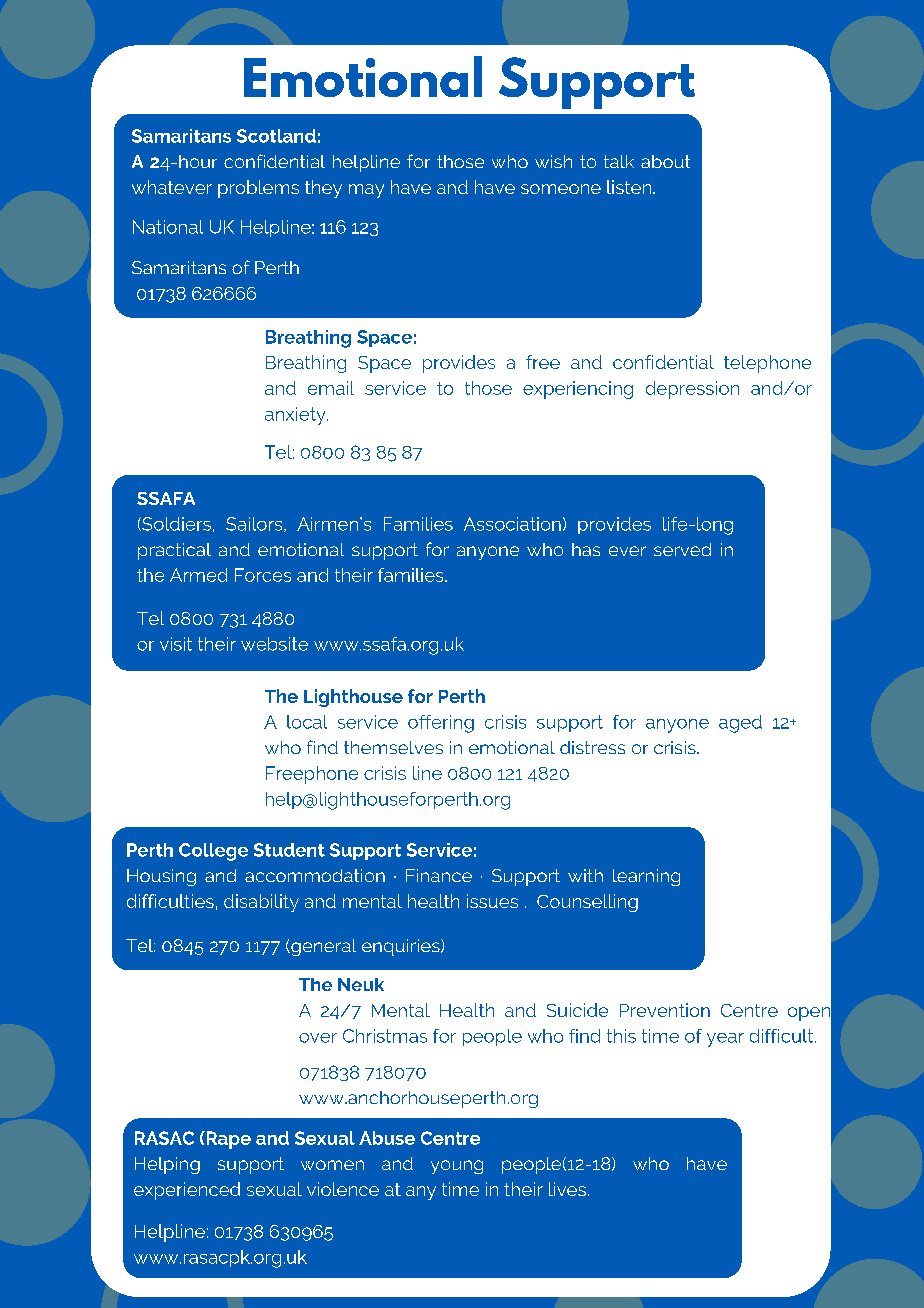  I want to click on problems, so click(258, 189).
